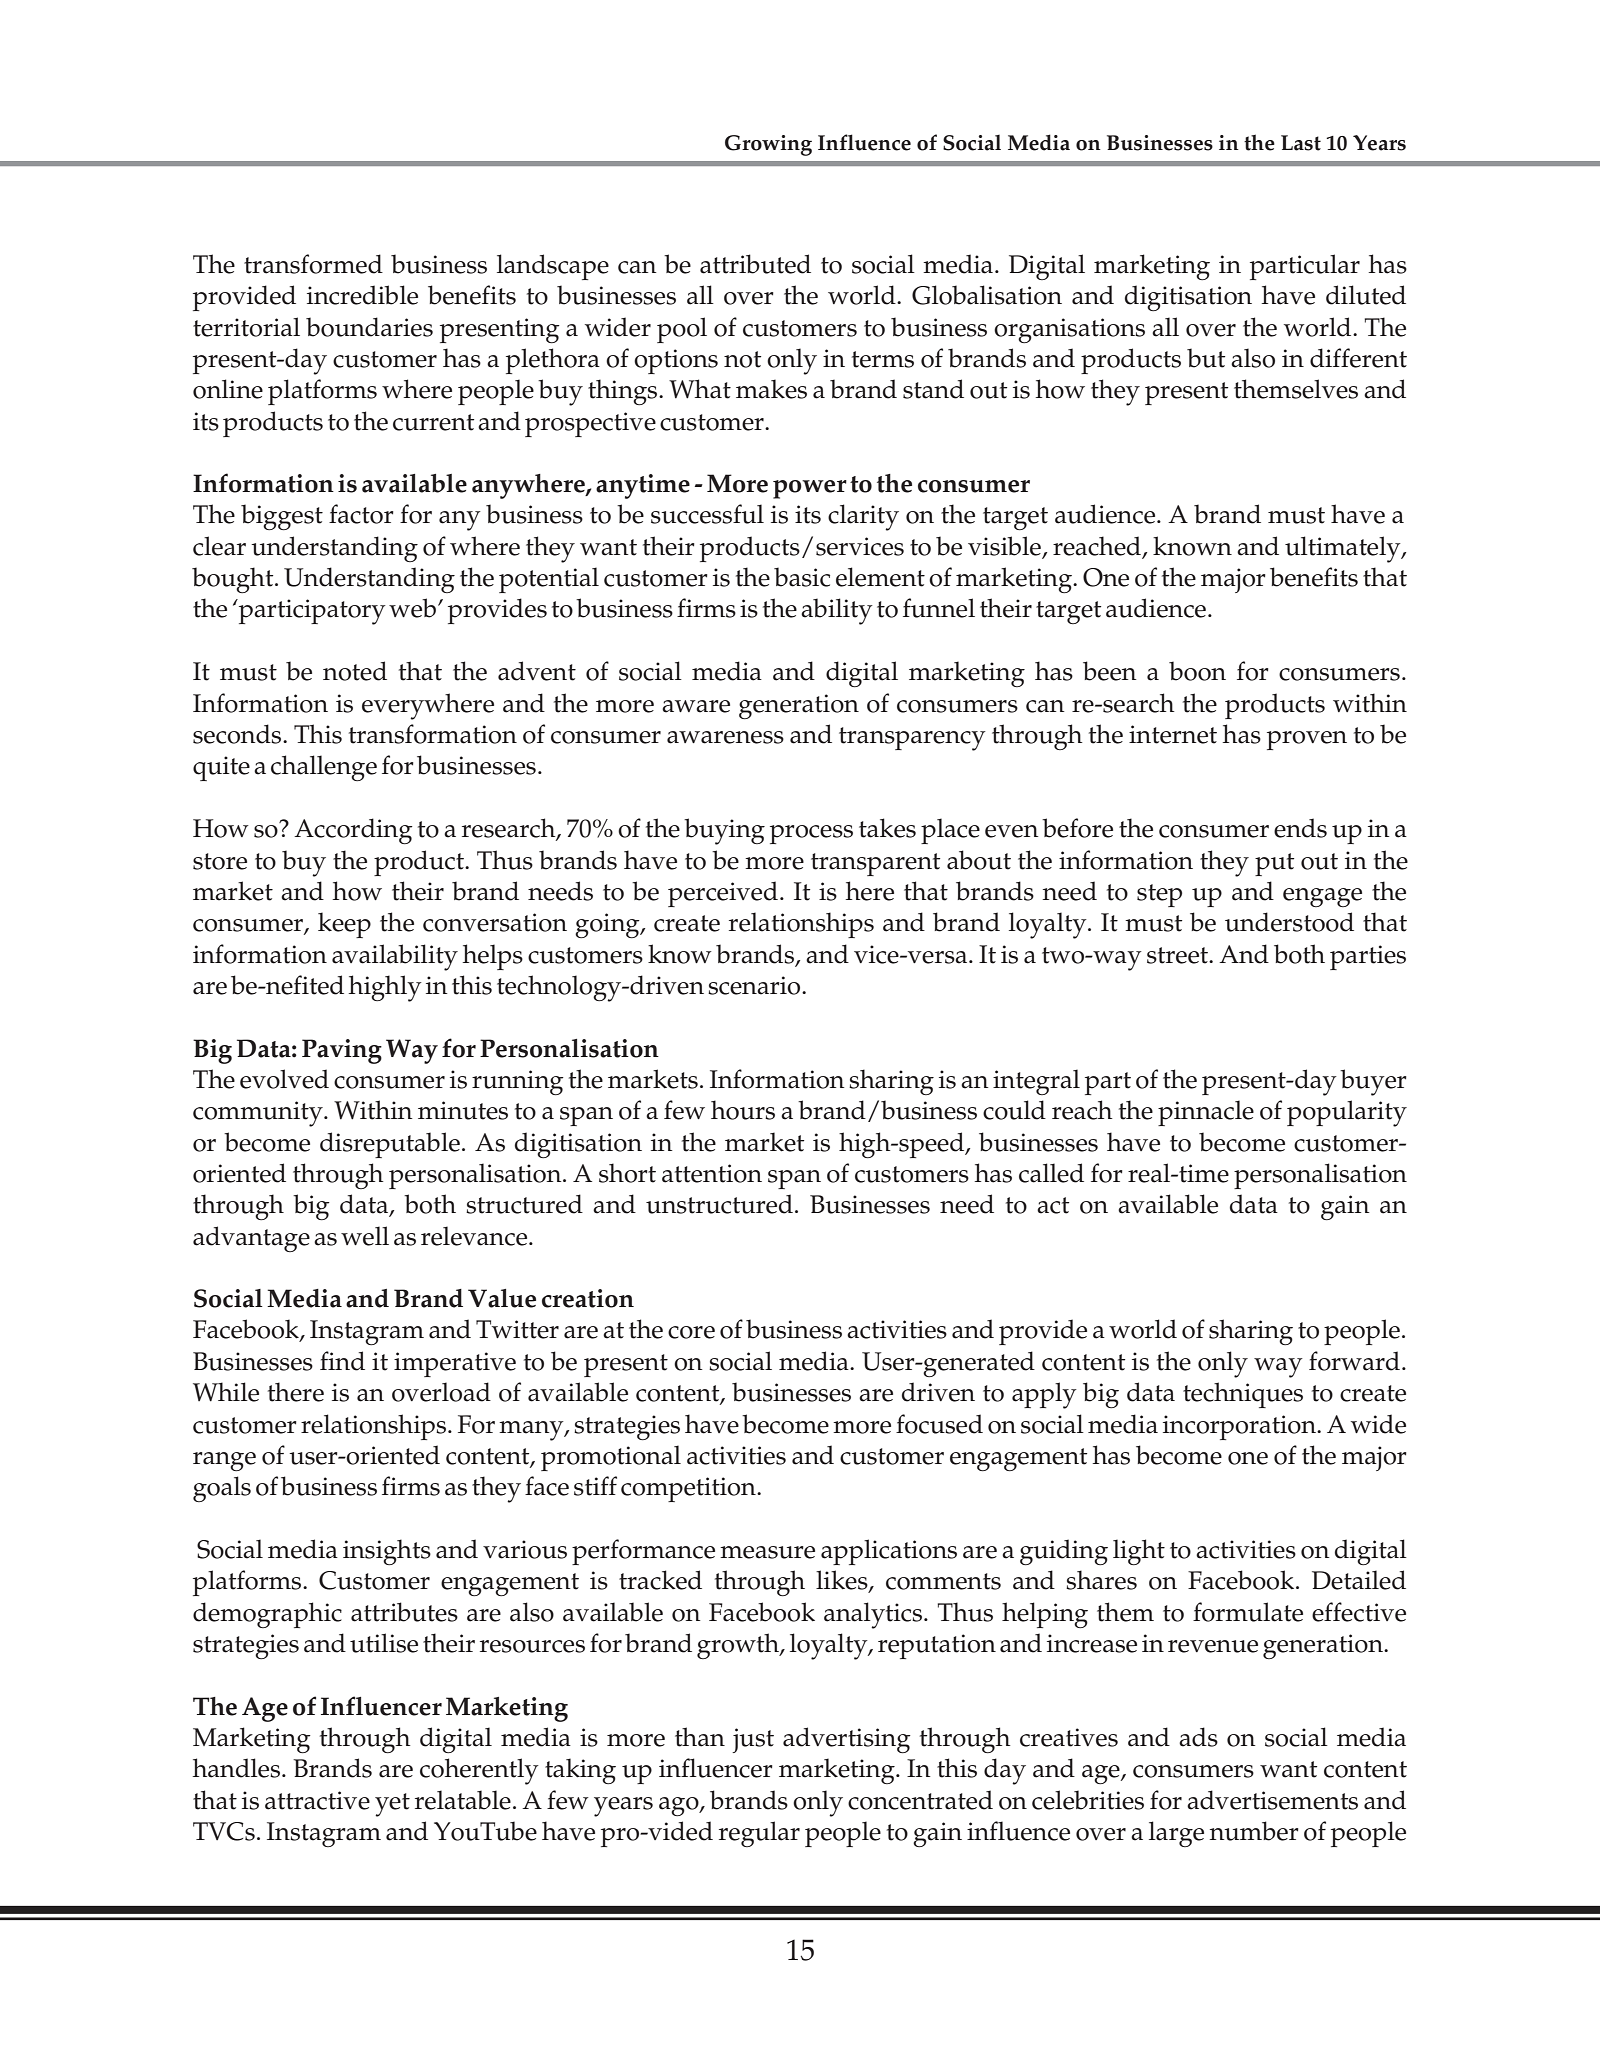 Image resolution: width=1600 pixels, height=2072 pixels. Describe the element at coordinates (753, 1740) in the screenshot. I see `just` at that location.
